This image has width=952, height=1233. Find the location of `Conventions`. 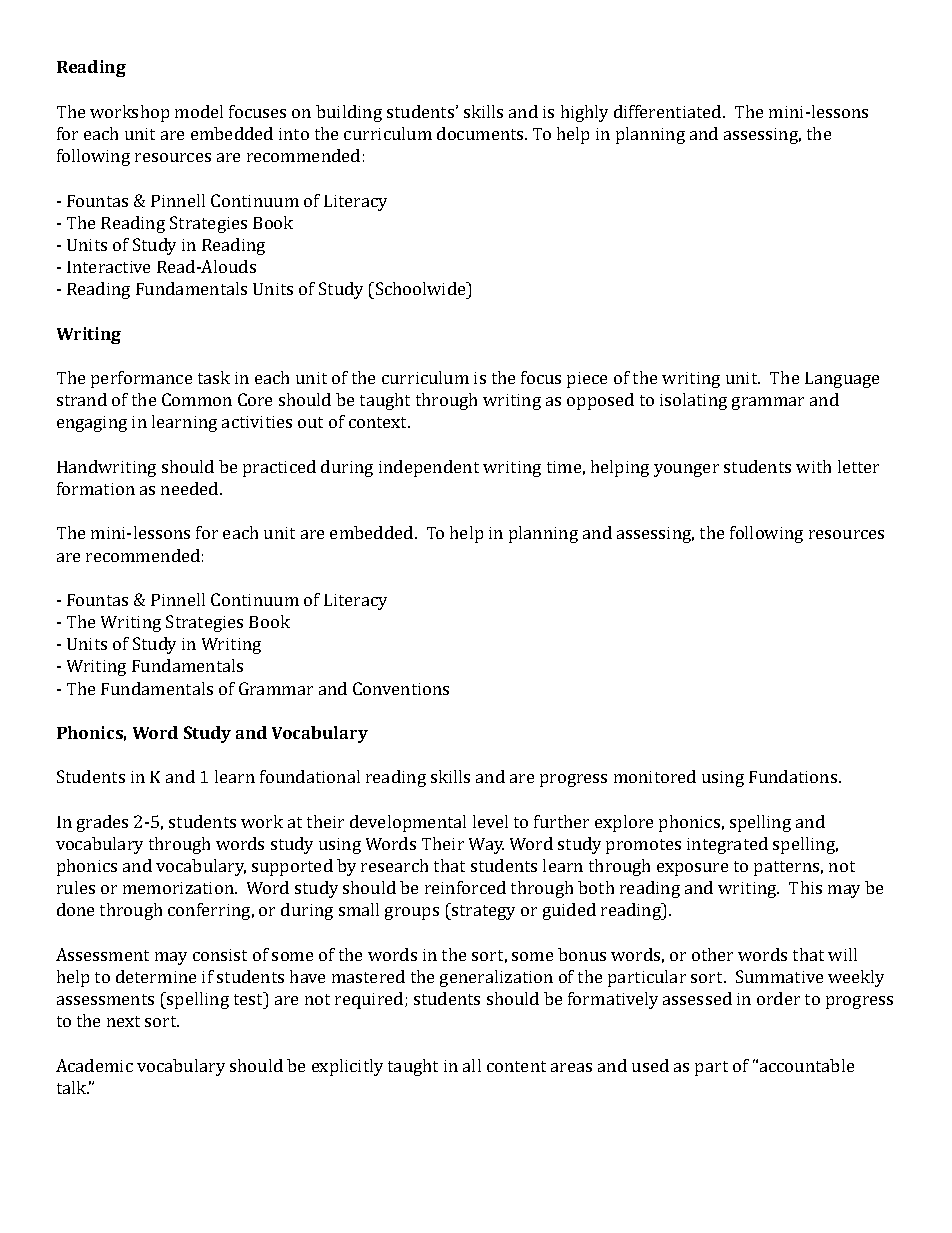

Conventions is located at coordinates (401, 688).
